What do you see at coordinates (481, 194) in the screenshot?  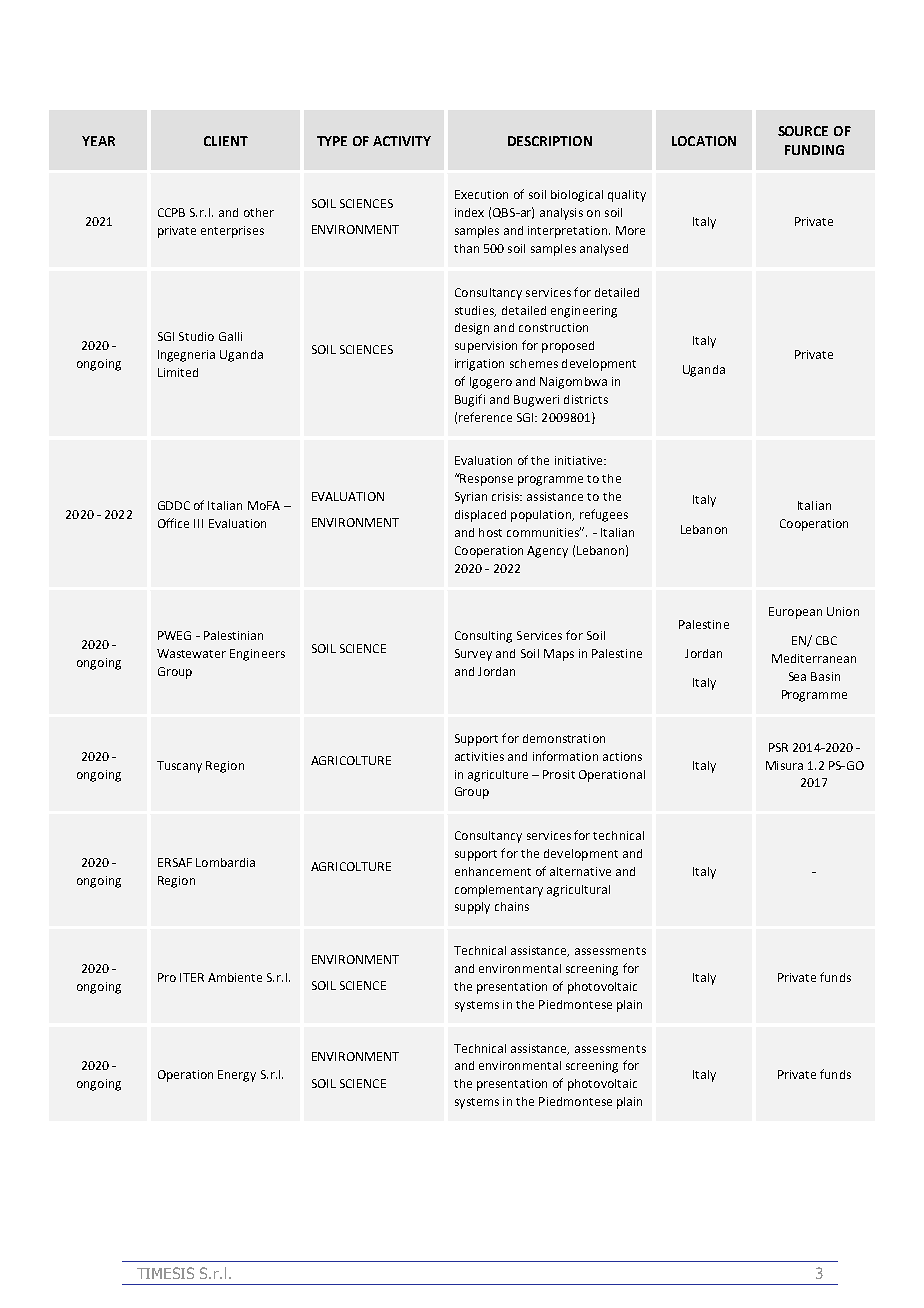 I see `Execution` at bounding box center [481, 194].
